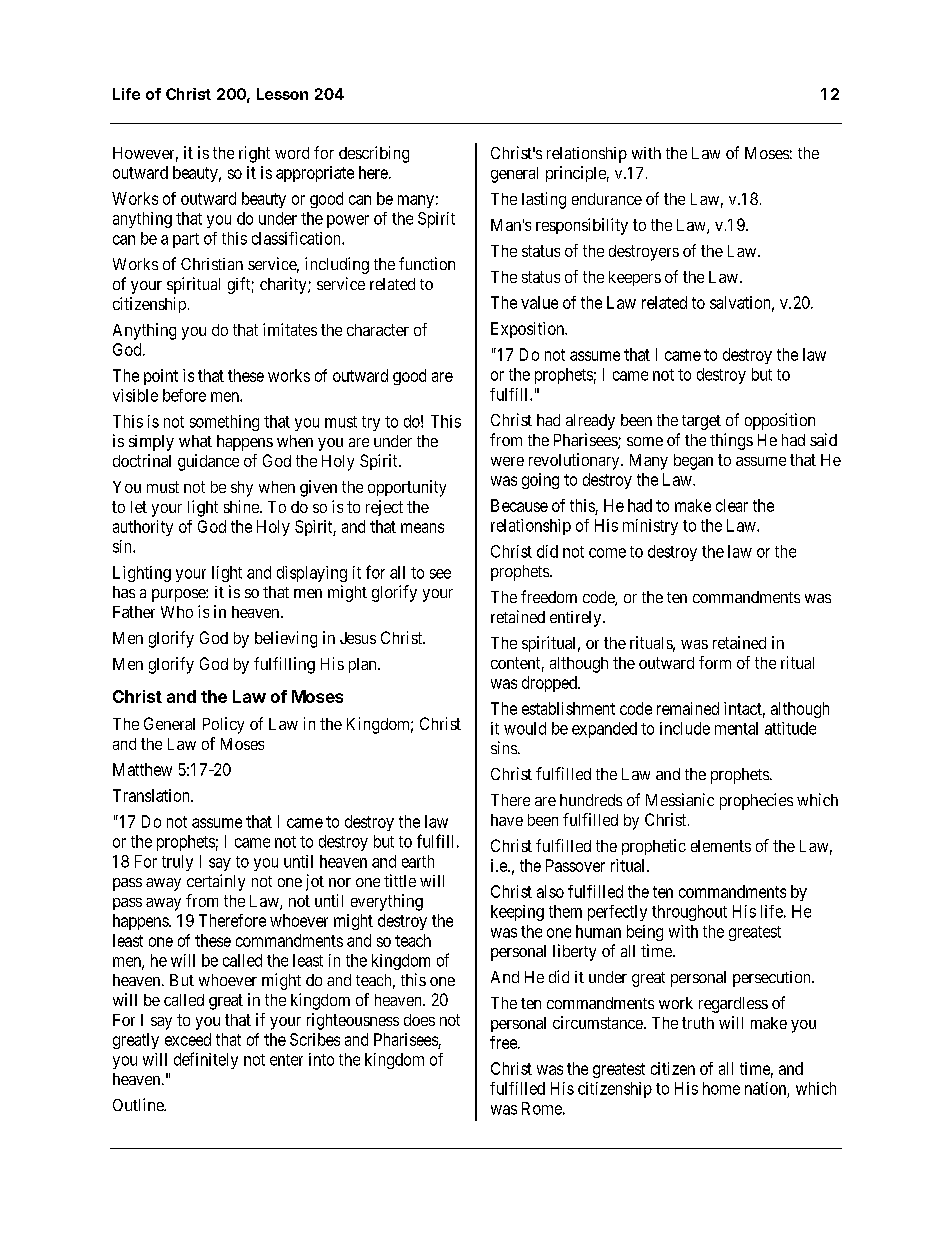 Image resolution: width=952 pixels, height=1233 pixels. I want to click on Policy, so click(223, 725).
